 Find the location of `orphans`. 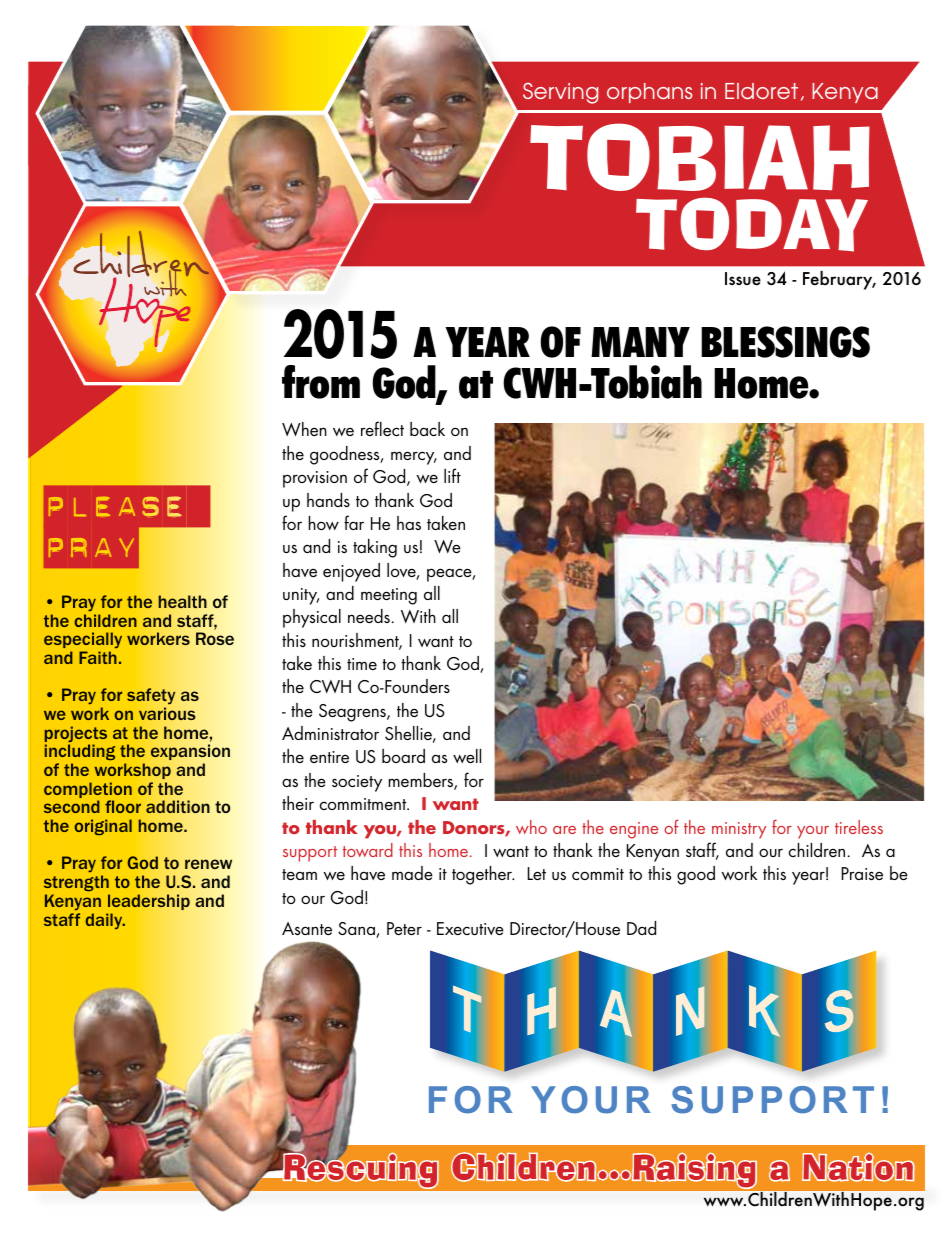

orphans is located at coordinates (650, 93).
